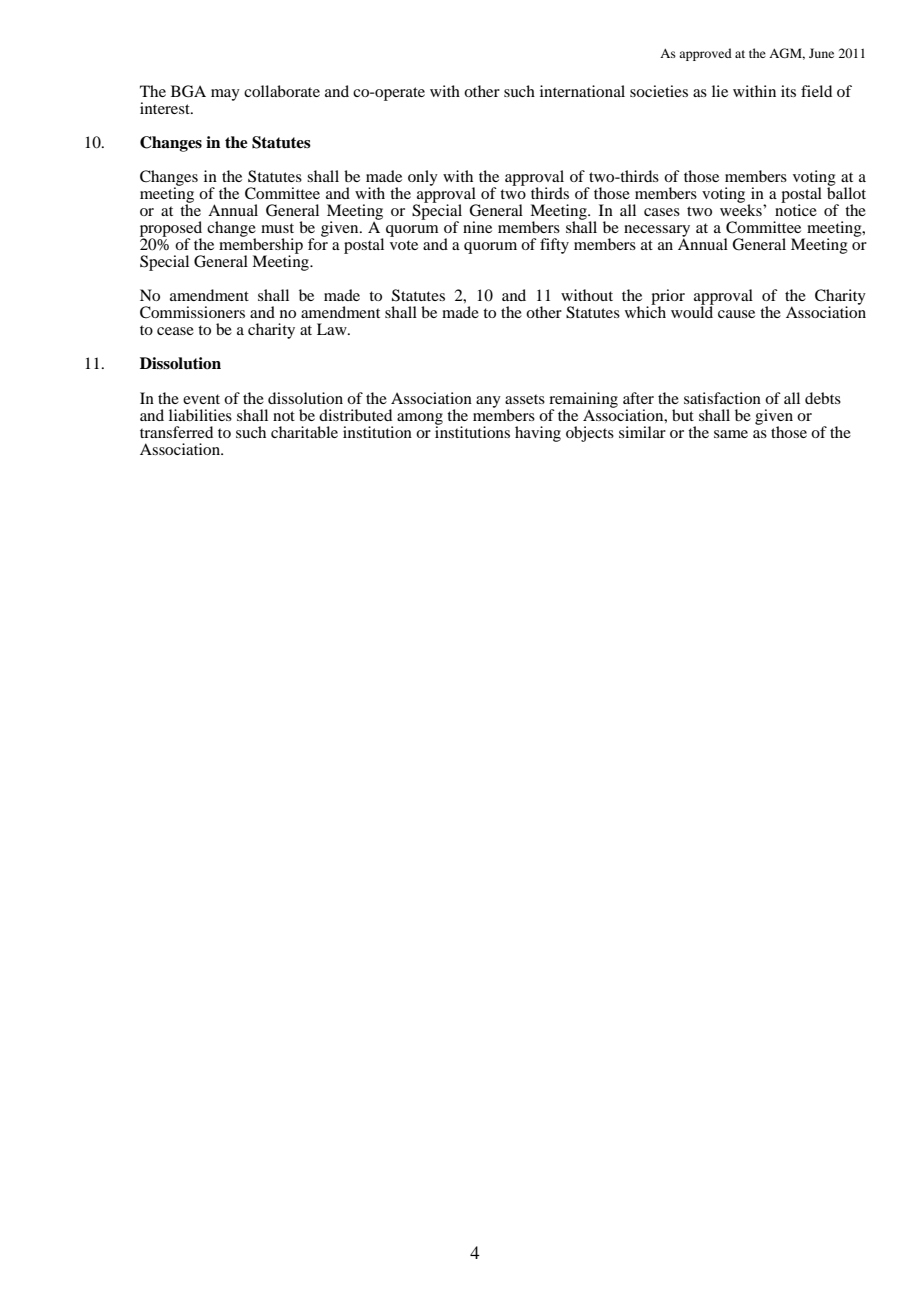 This screenshot has width=924, height=1308. I want to click on necessary, so click(657, 232).
